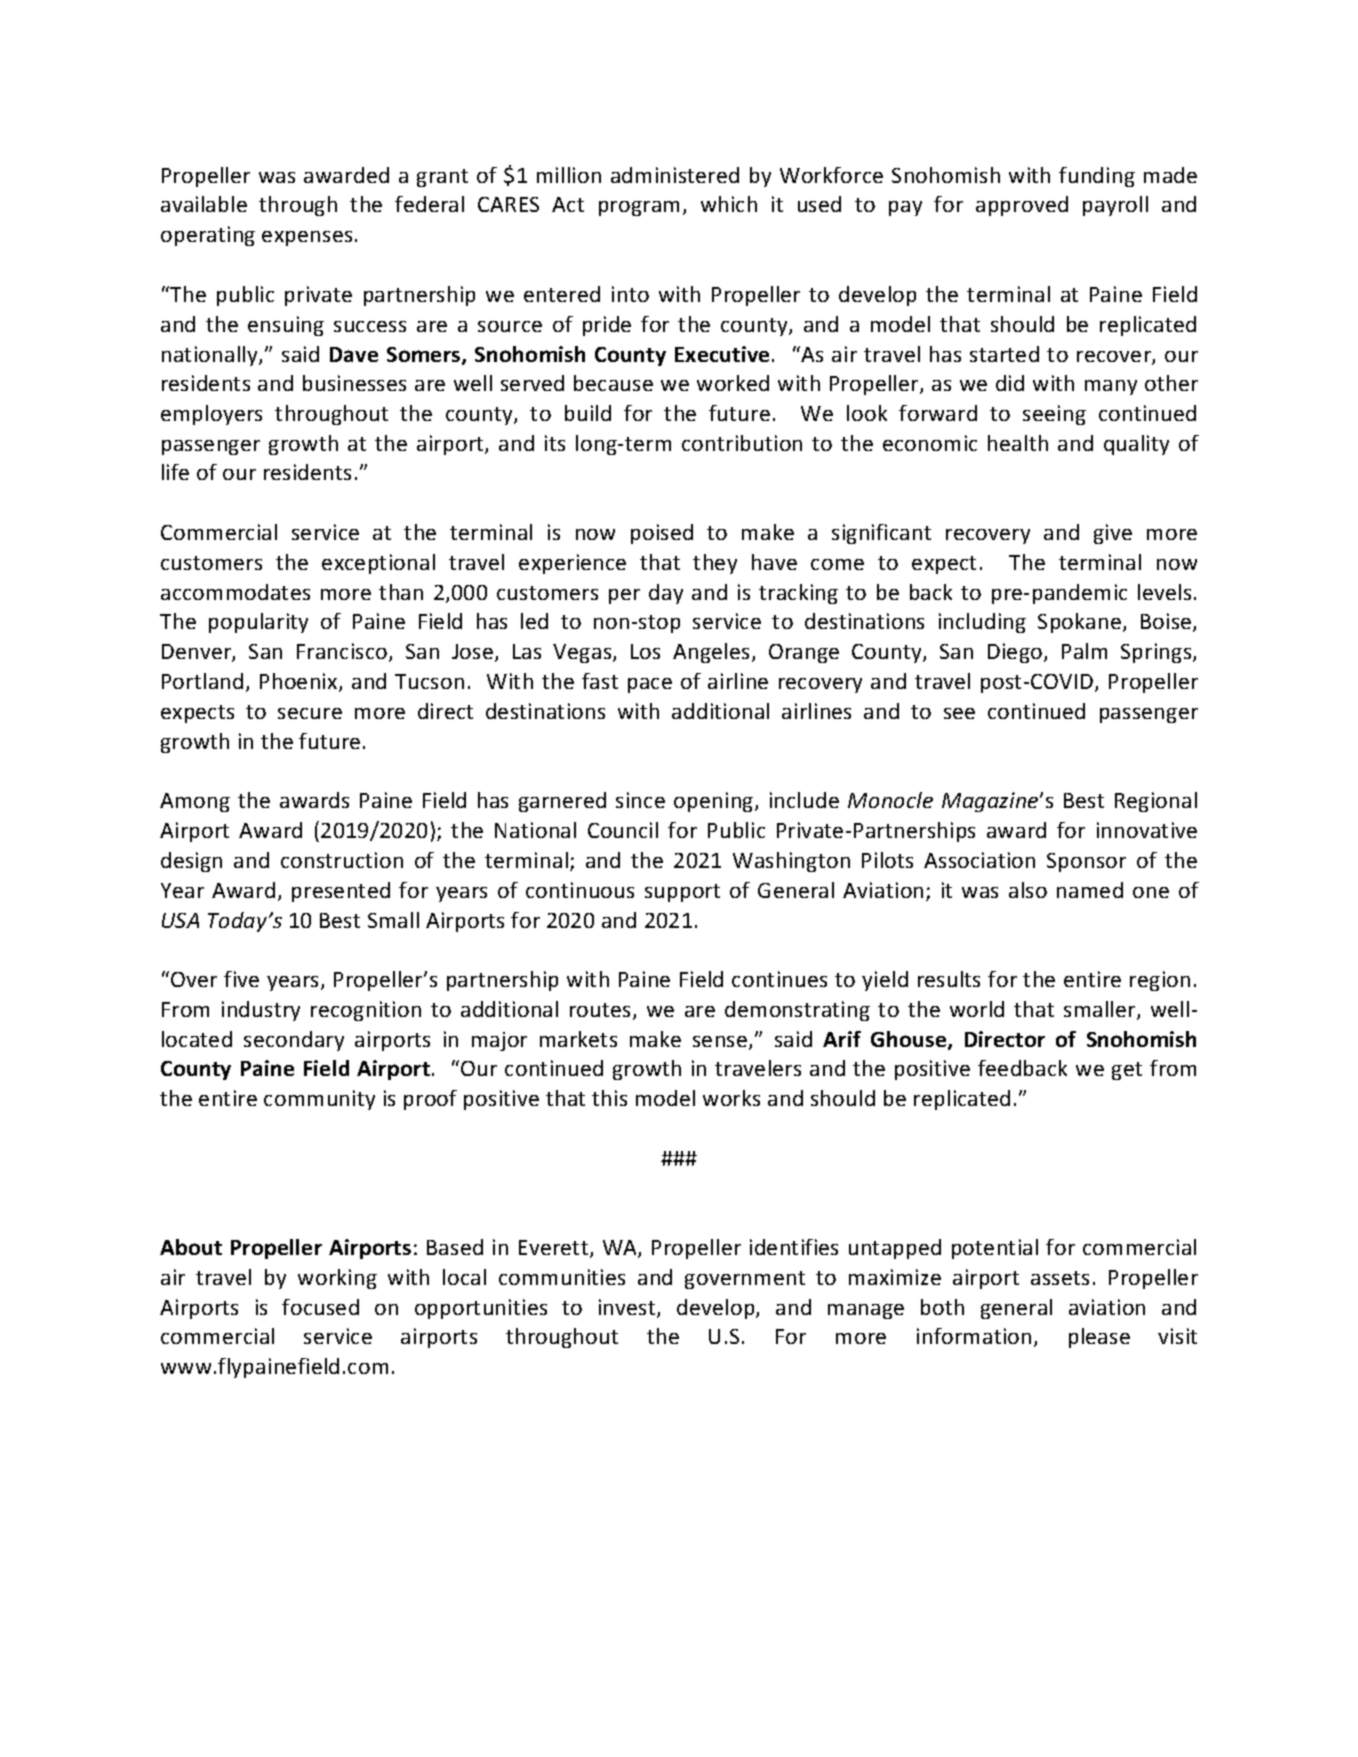 The height and width of the screenshot is (1757, 1358). What do you see at coordinates (235, 592) in the screenshot?
I see `accommodates` at bounding box center [235, 592].
